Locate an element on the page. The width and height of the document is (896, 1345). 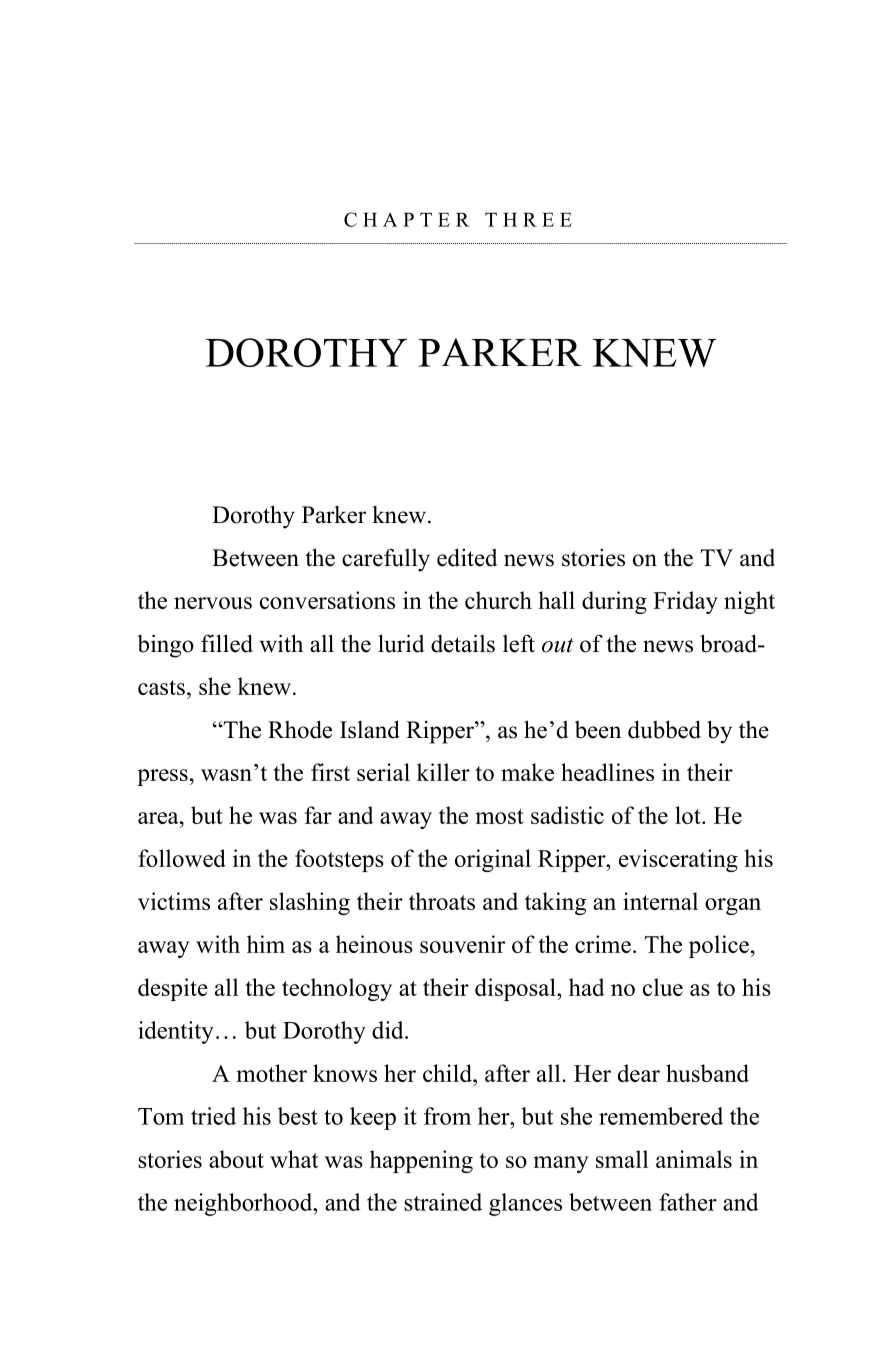
Friday is located at coordinates (685, 602).
